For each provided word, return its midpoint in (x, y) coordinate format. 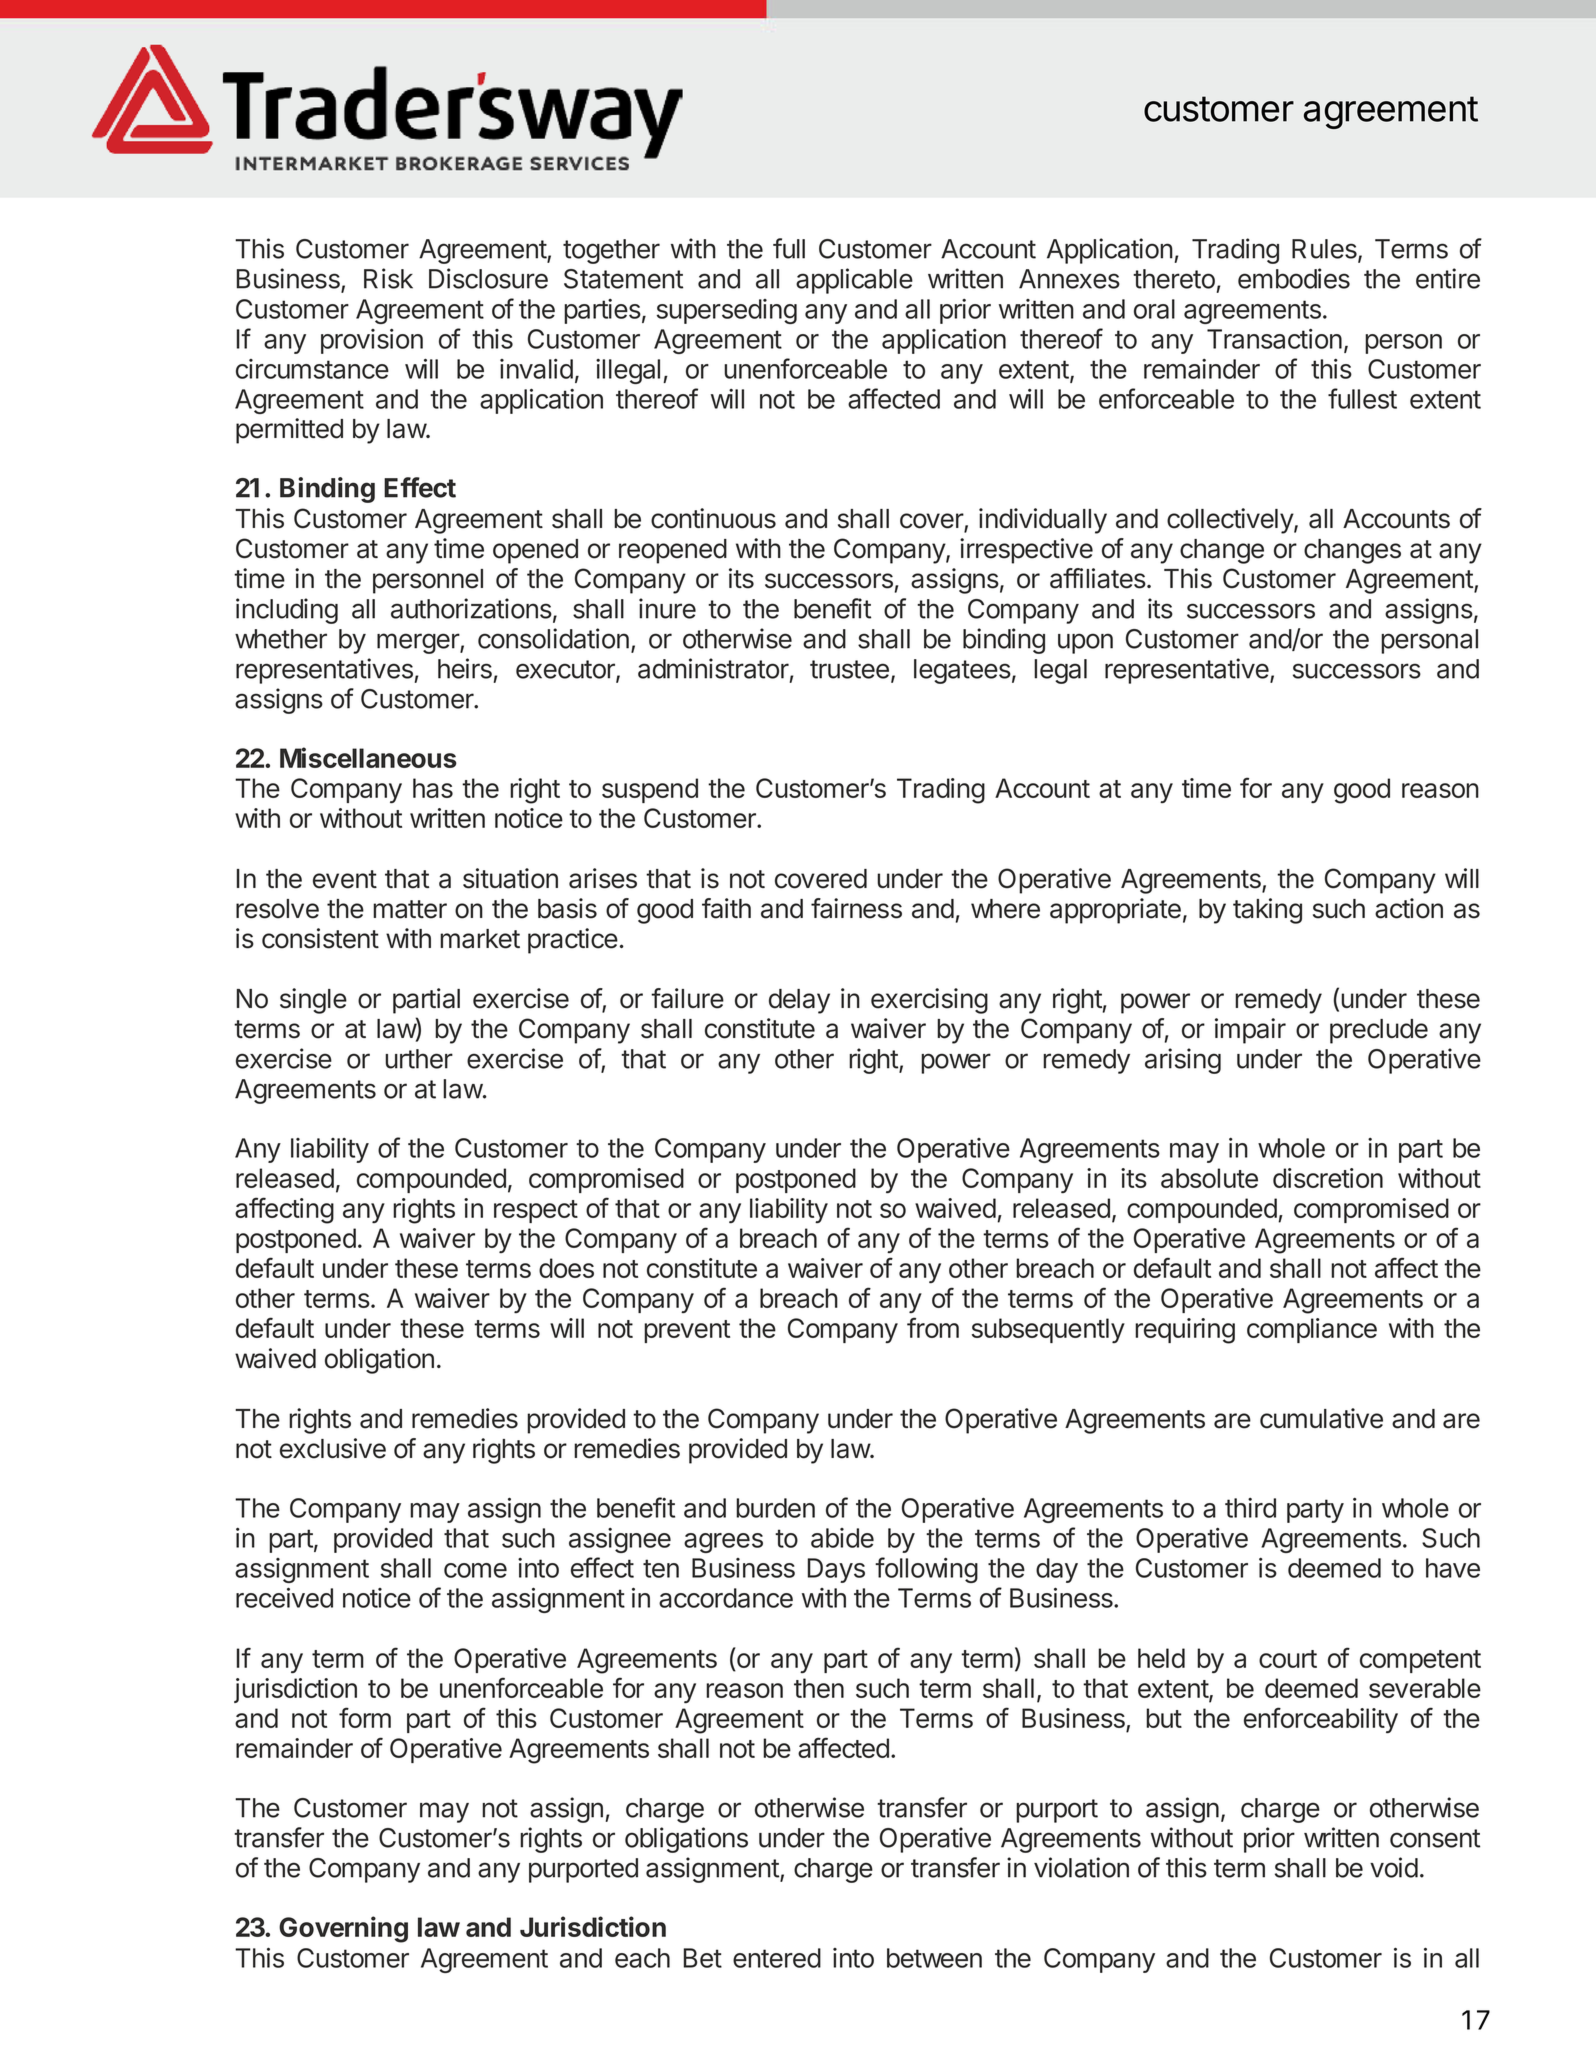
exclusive (333, 1448)
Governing (343, 1929)
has (433, 788)
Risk (388, 278)
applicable (854, 281)
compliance (1312, 1330)
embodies (1294, 278)
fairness (856, 908)
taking (1267, 911)
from (933, 1327)
